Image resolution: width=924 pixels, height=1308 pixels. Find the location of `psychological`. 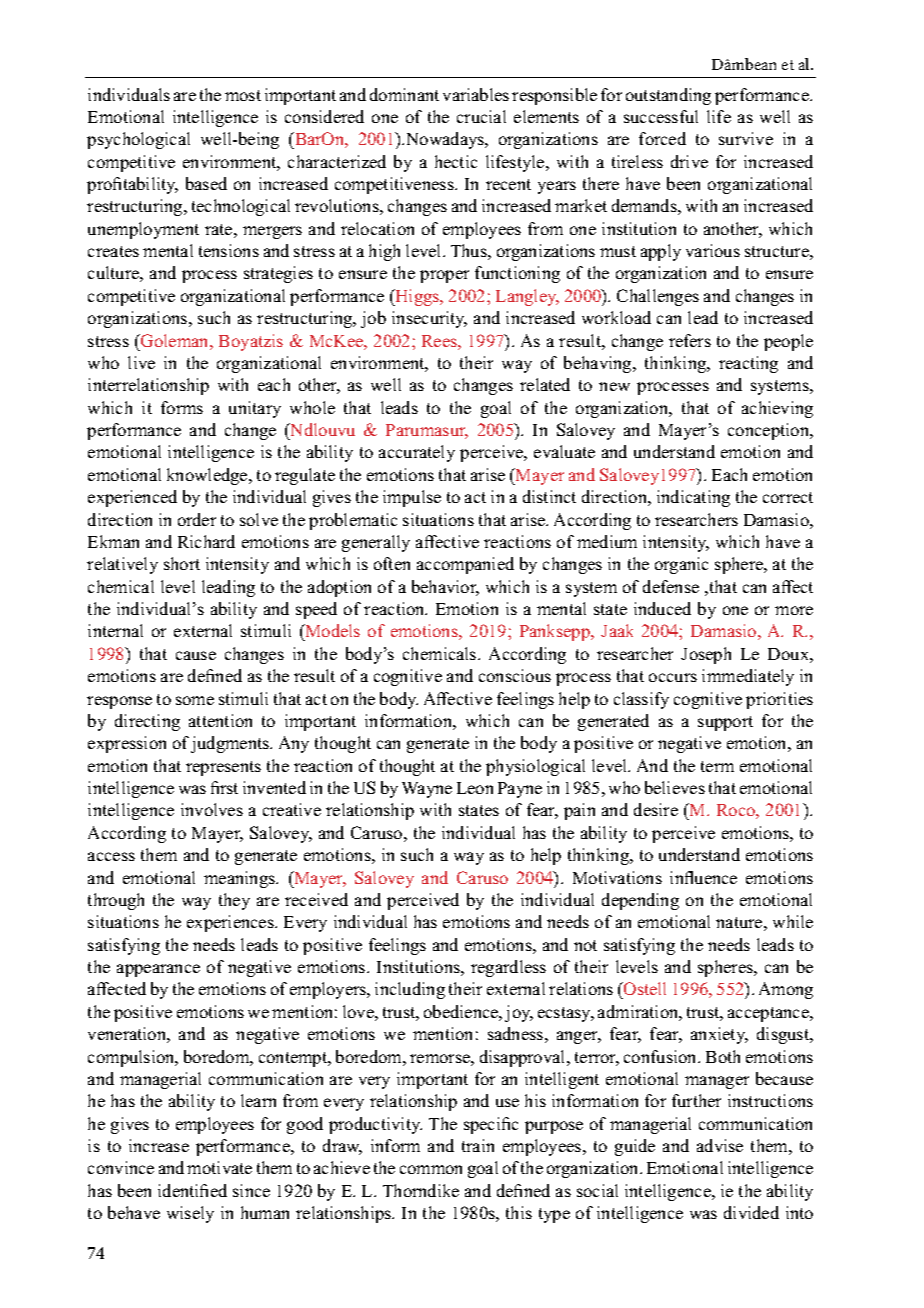

psychological is located at coordinates (138, 140).
